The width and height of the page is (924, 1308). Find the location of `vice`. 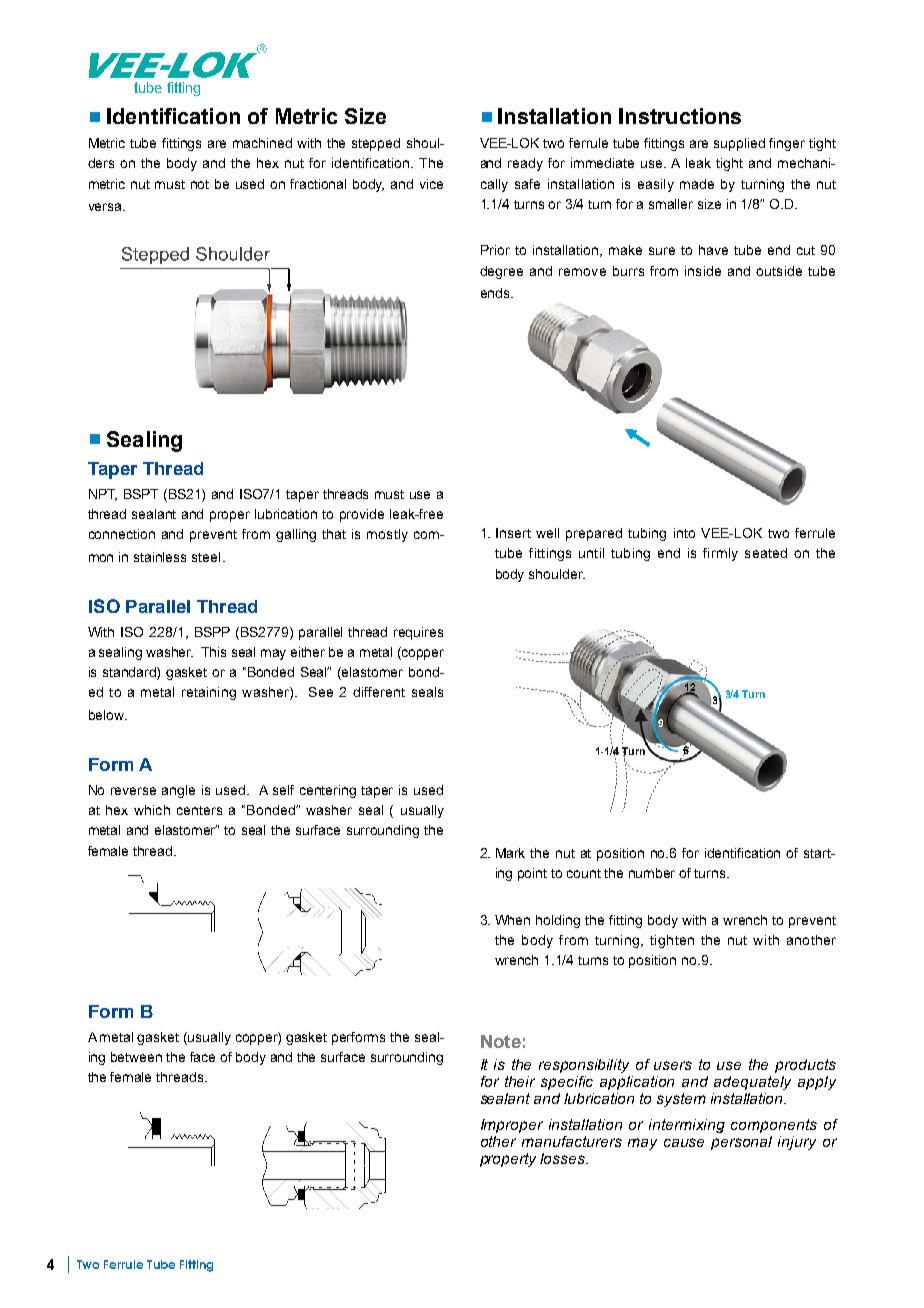

vice is located at coordinates (431, 184).
